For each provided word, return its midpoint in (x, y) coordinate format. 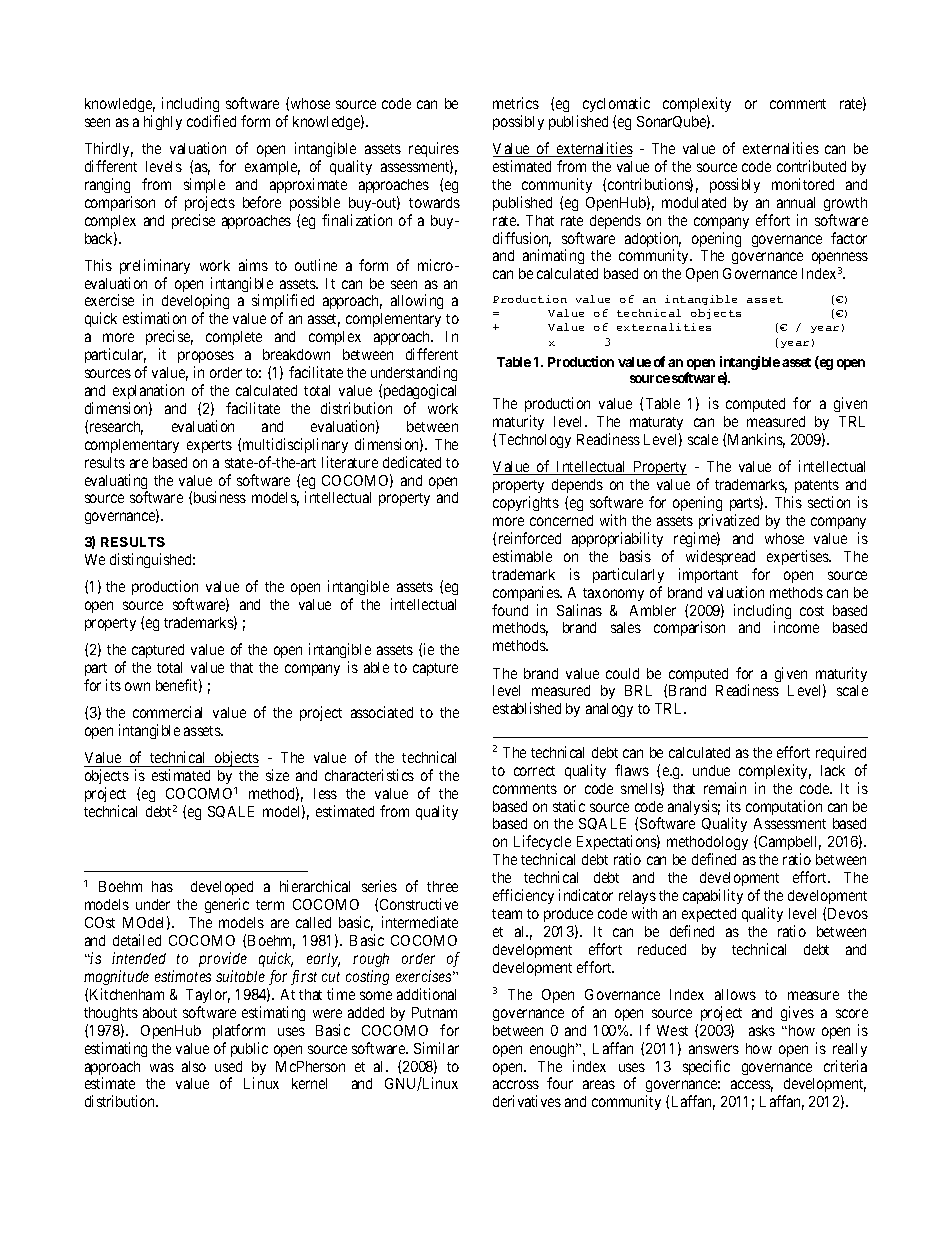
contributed (811, 166)
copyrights (526, 503)
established (527, 708)
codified (211, 121)
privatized (729, 521)
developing (195, 303)
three (442, 886)
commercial (167, 712)
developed (222, 890)
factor (849, 238)
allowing (417, 301)
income (796, 627)
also (194, 1066)
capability (713, 896)
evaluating (116, 483)
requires (434, 149)
